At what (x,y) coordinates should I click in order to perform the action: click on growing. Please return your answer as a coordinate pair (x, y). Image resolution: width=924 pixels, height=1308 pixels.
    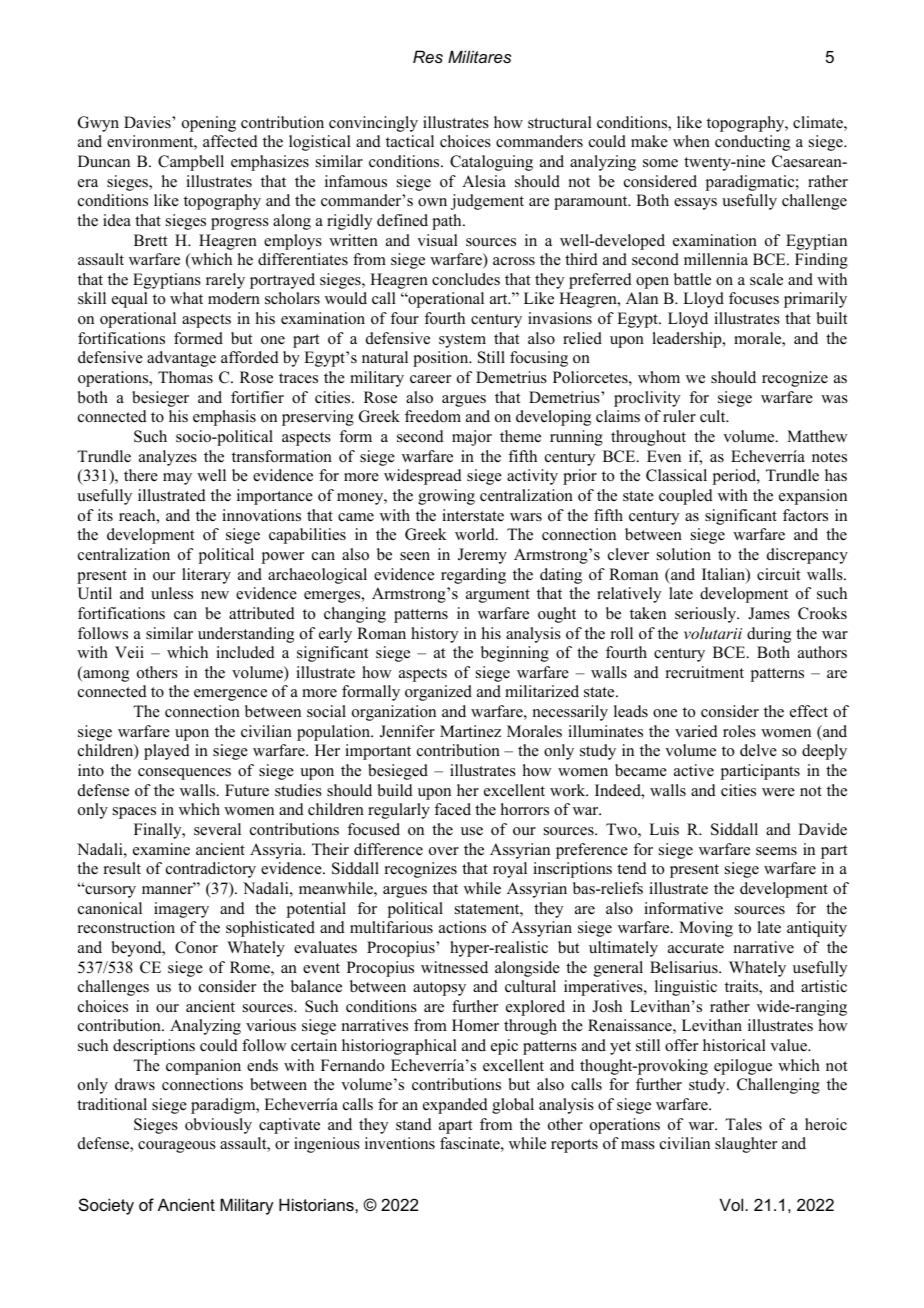
    Looking at the image, I should click on (446, 497).
